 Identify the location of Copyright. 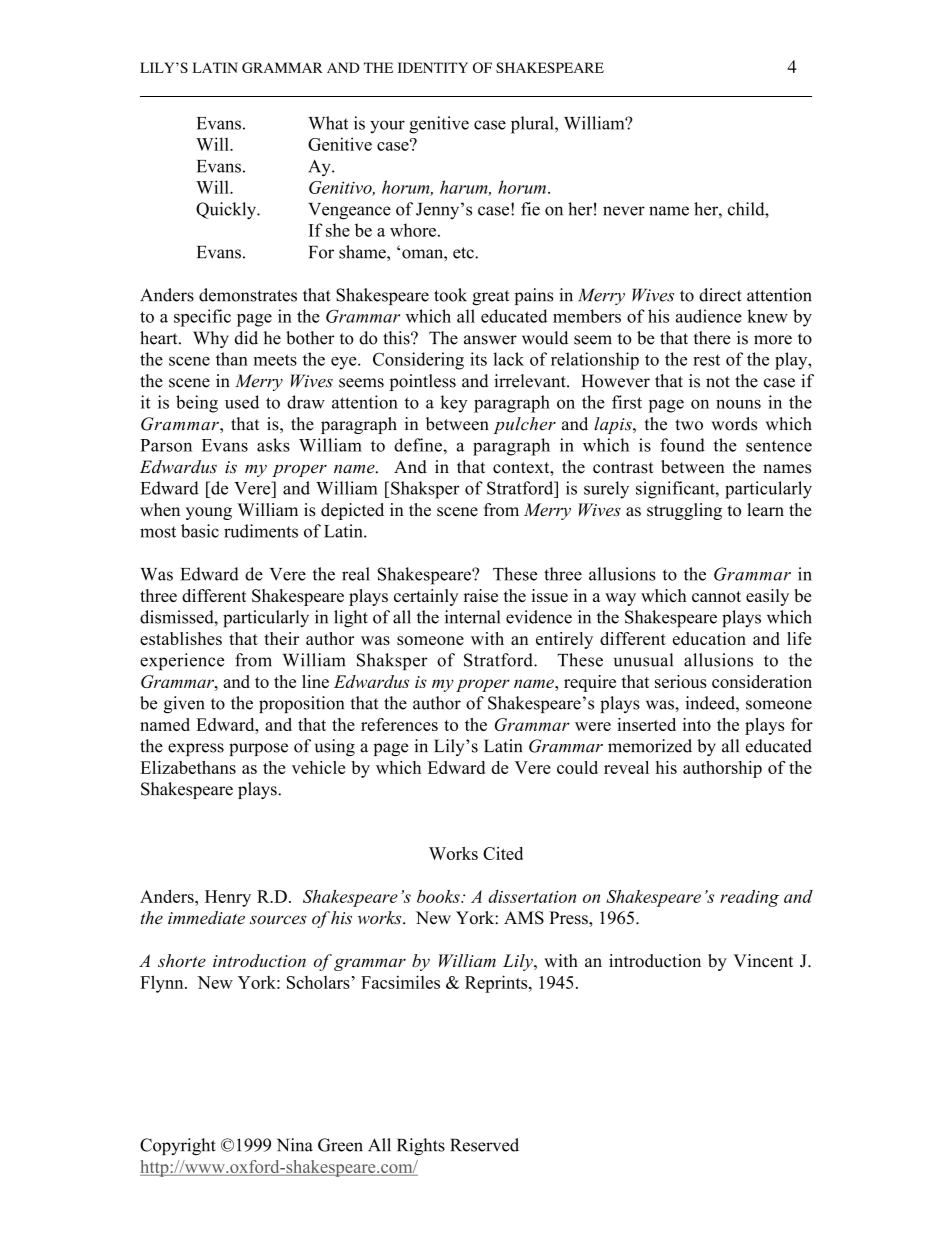
(178, 1146).
